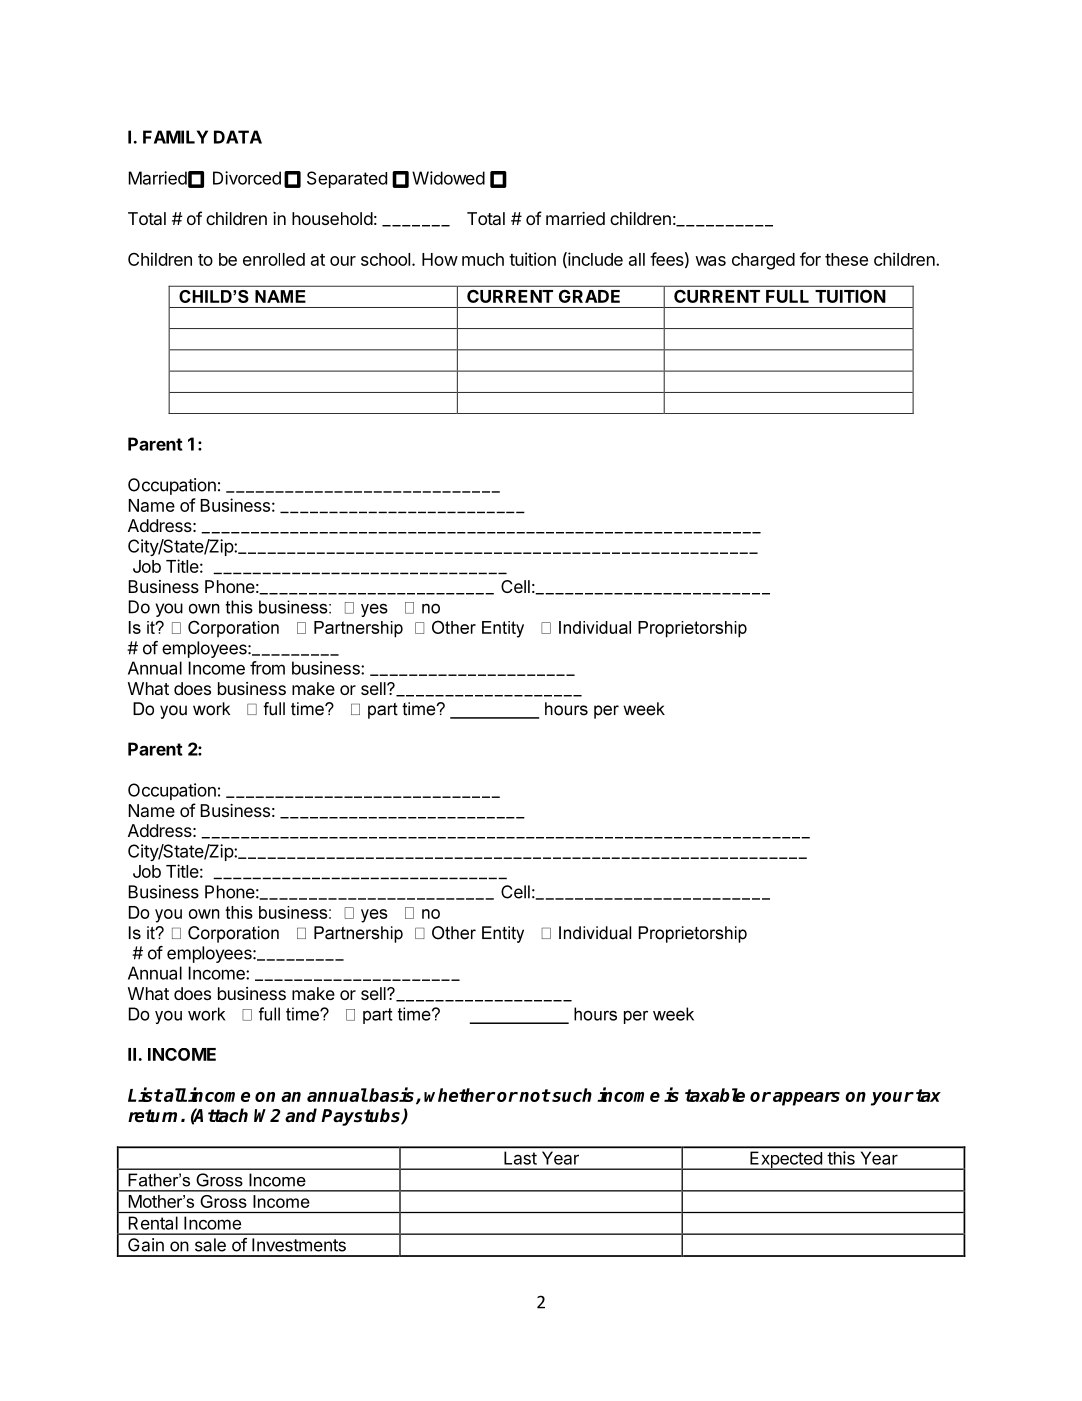  I want to click on not, so click(534, 1095).
